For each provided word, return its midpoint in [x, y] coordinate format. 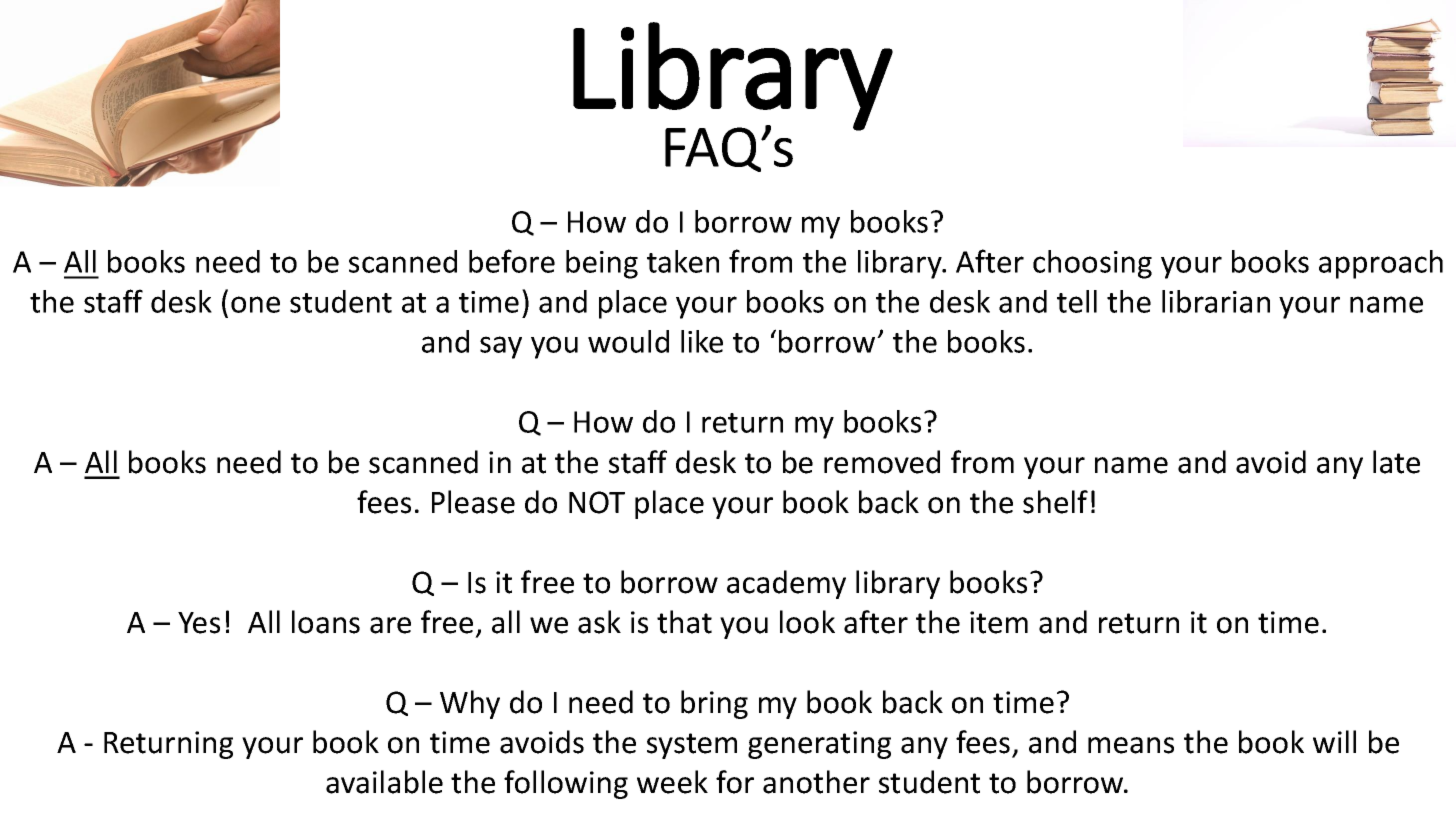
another [816, 782]
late [1396, 462]
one [255, 304]
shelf [1055, 502]
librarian [1216, 301]
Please [473, 502]
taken [683, 261]
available [384, 782]
